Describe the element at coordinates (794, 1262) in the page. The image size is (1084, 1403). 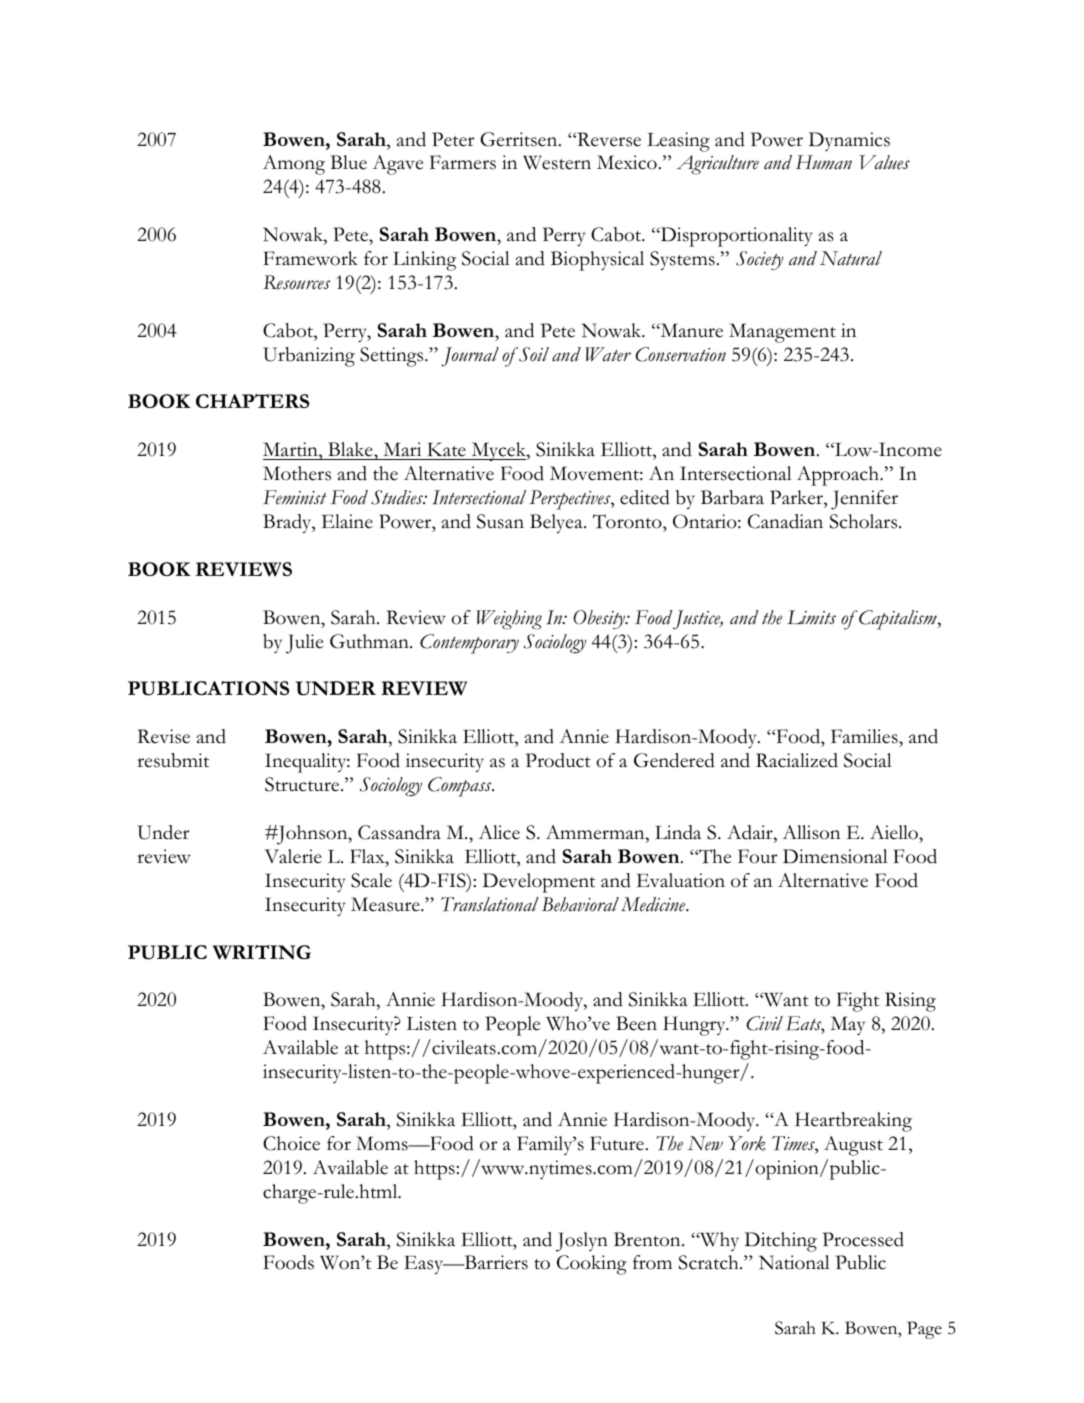
I see `National` at that location.
